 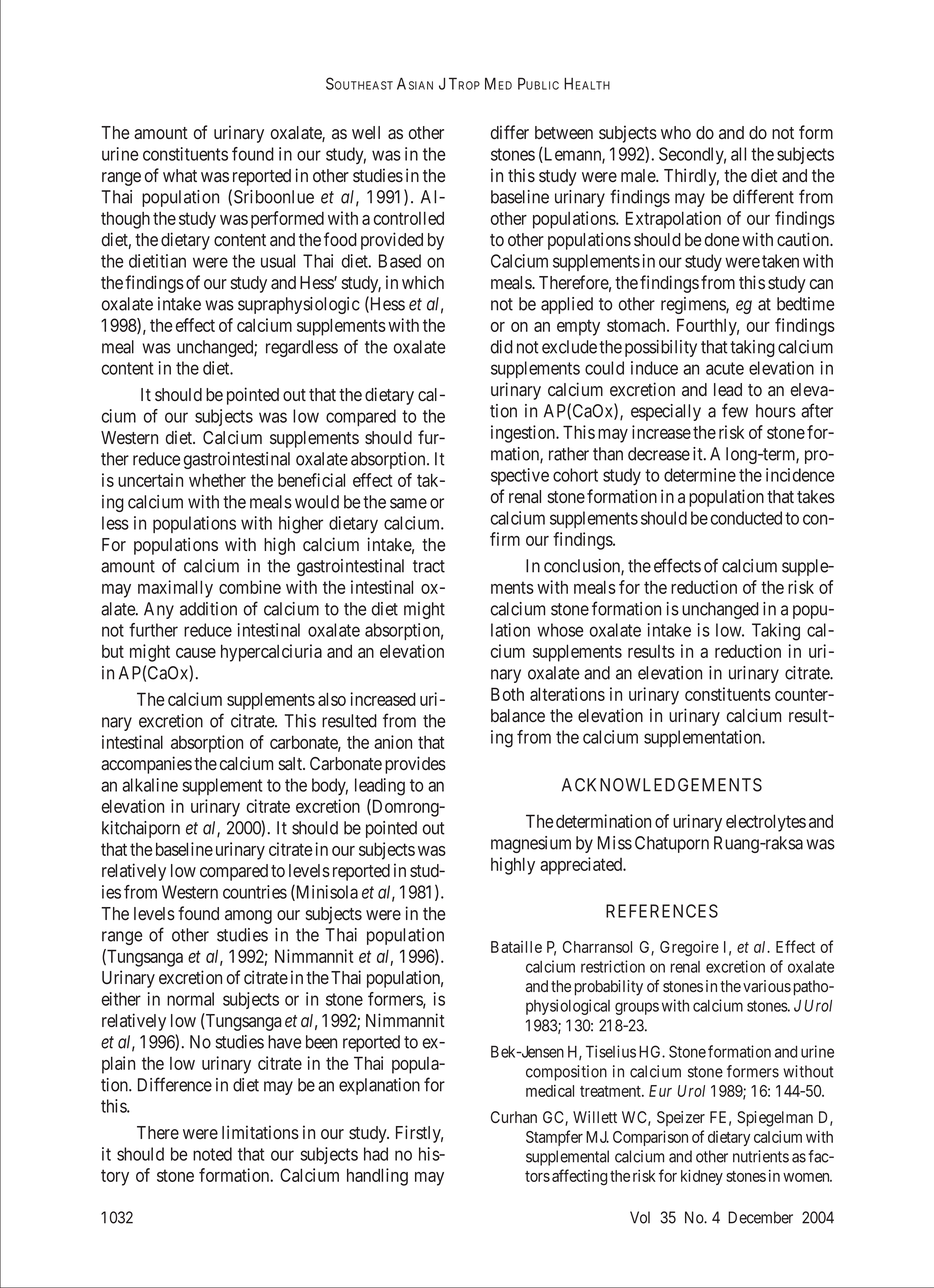 What do you see at coordinates (766, 823) in the screenshot?
I see `electrolytes` at bounding box center [766, 823].
